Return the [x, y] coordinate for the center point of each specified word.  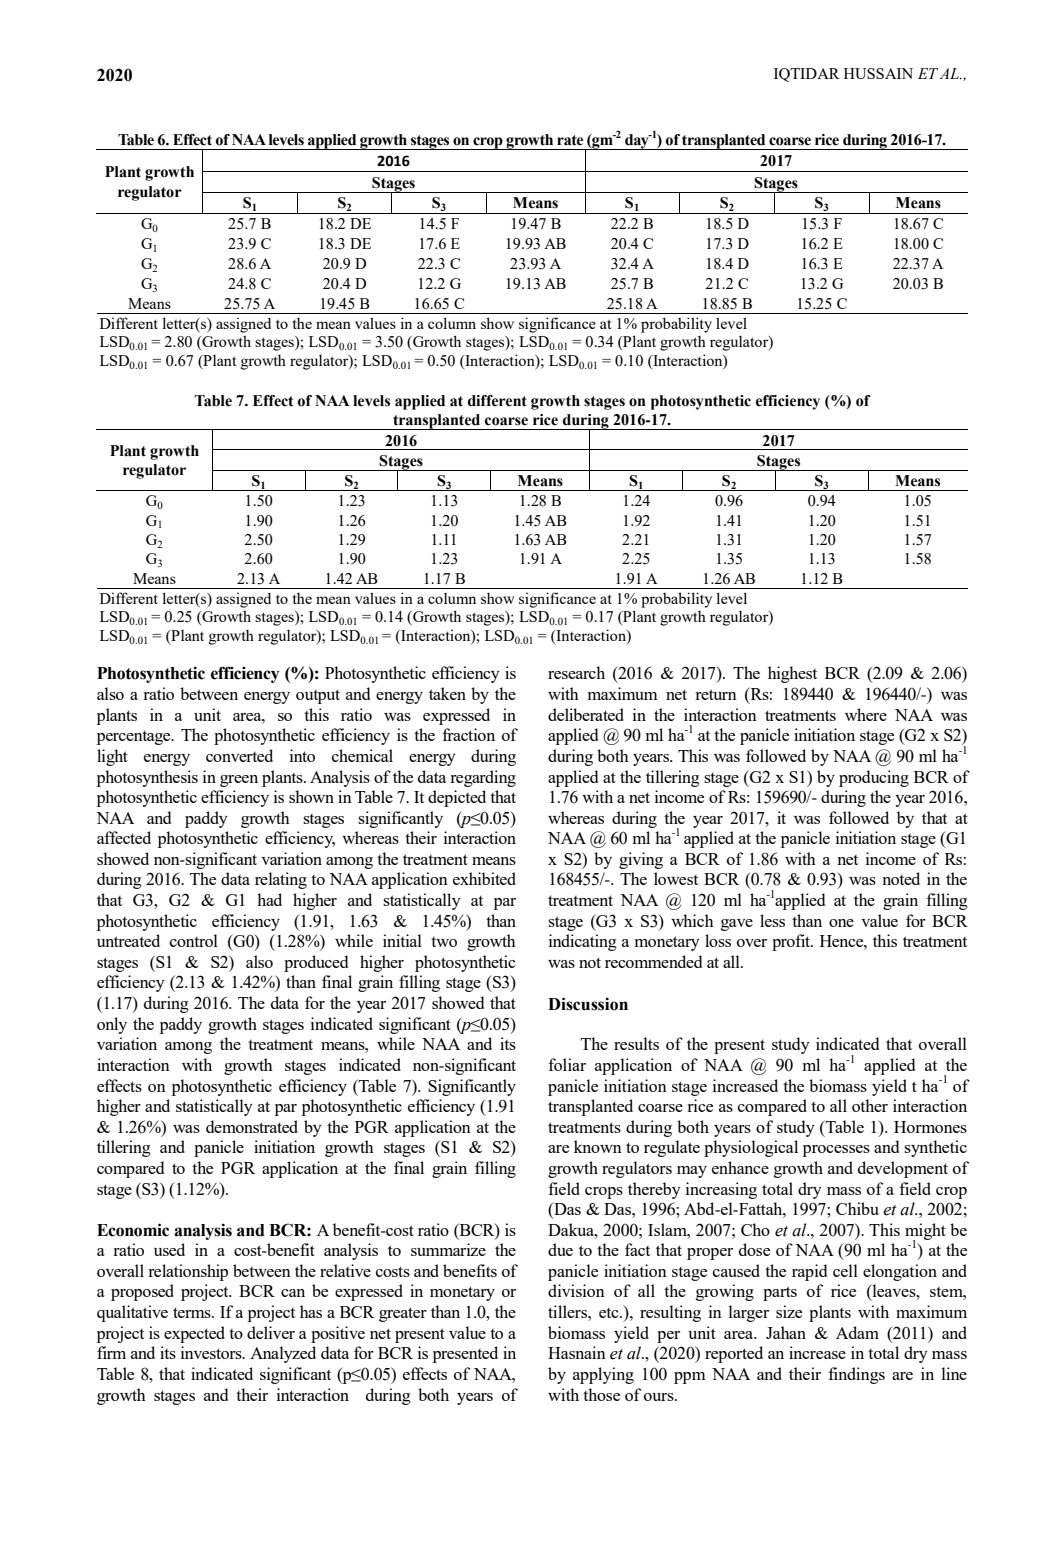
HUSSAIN [878, 73]
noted [901, 878]
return [716, 694]
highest [792, 674]
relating [281, 880]
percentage [135, 738]
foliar [567, 1064]
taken [447, 693]
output [318, 696]
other [870, 1105]
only [112, 1025]
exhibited [484, 878]
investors [212, 1352]
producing [874, 778]
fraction [468, 734]
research [576, 672]
